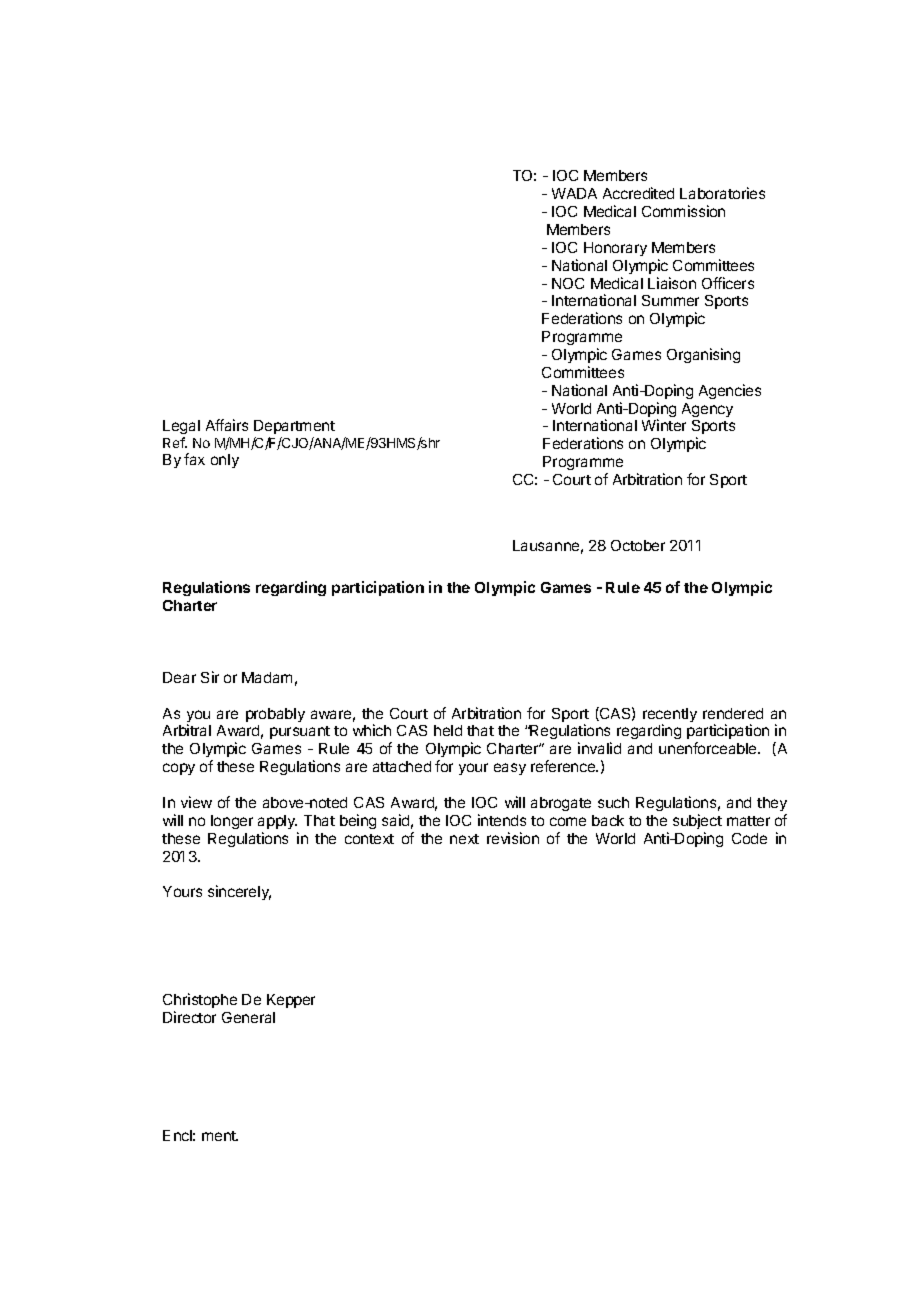 This screenshot has height=1308, width=924. What do you see at coordinates (448, 730) in the screenshot?
I see `held` at bounding box center [448, 730].
